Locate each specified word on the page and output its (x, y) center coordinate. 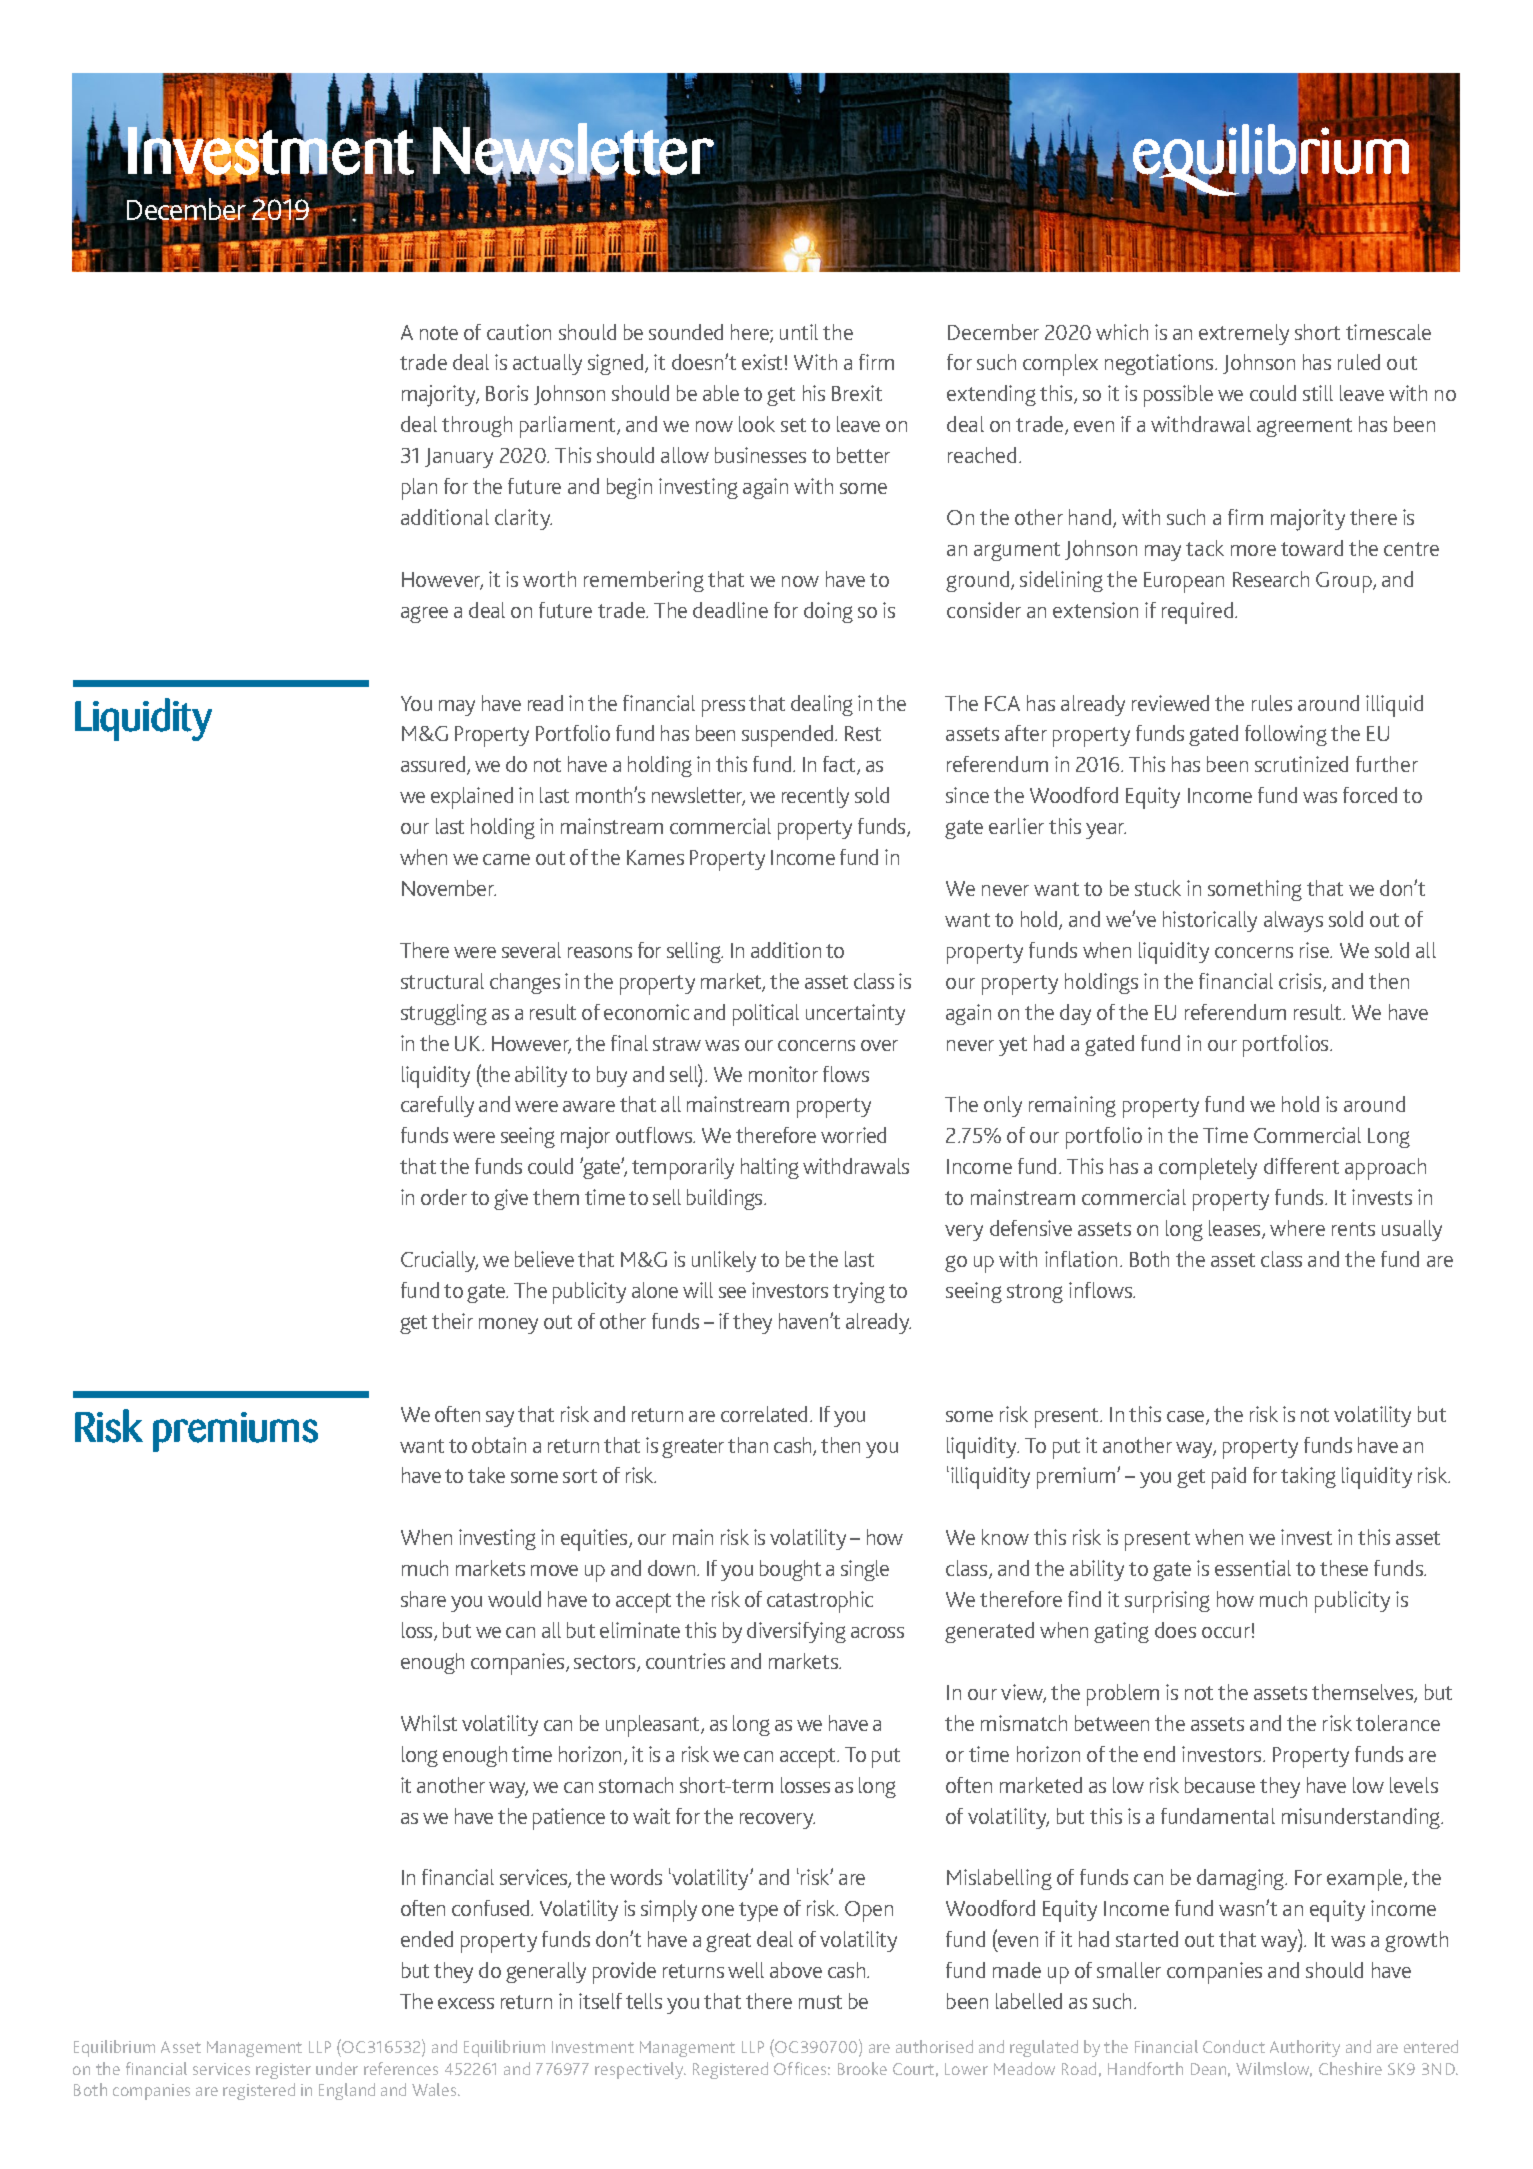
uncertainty (855, 1014)
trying (859, 1292)
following (1286, 735)
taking (1308, 1477)
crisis (1301, 982)
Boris (507, 393)
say (500, 1419)
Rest (863, 733)
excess (466, 2003)
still (1318, 393)
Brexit (857, 393)
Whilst (429, 1723)
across (877, 1632)
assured (434, 765)
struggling (444, 1014)
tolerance (1398, 1723)
